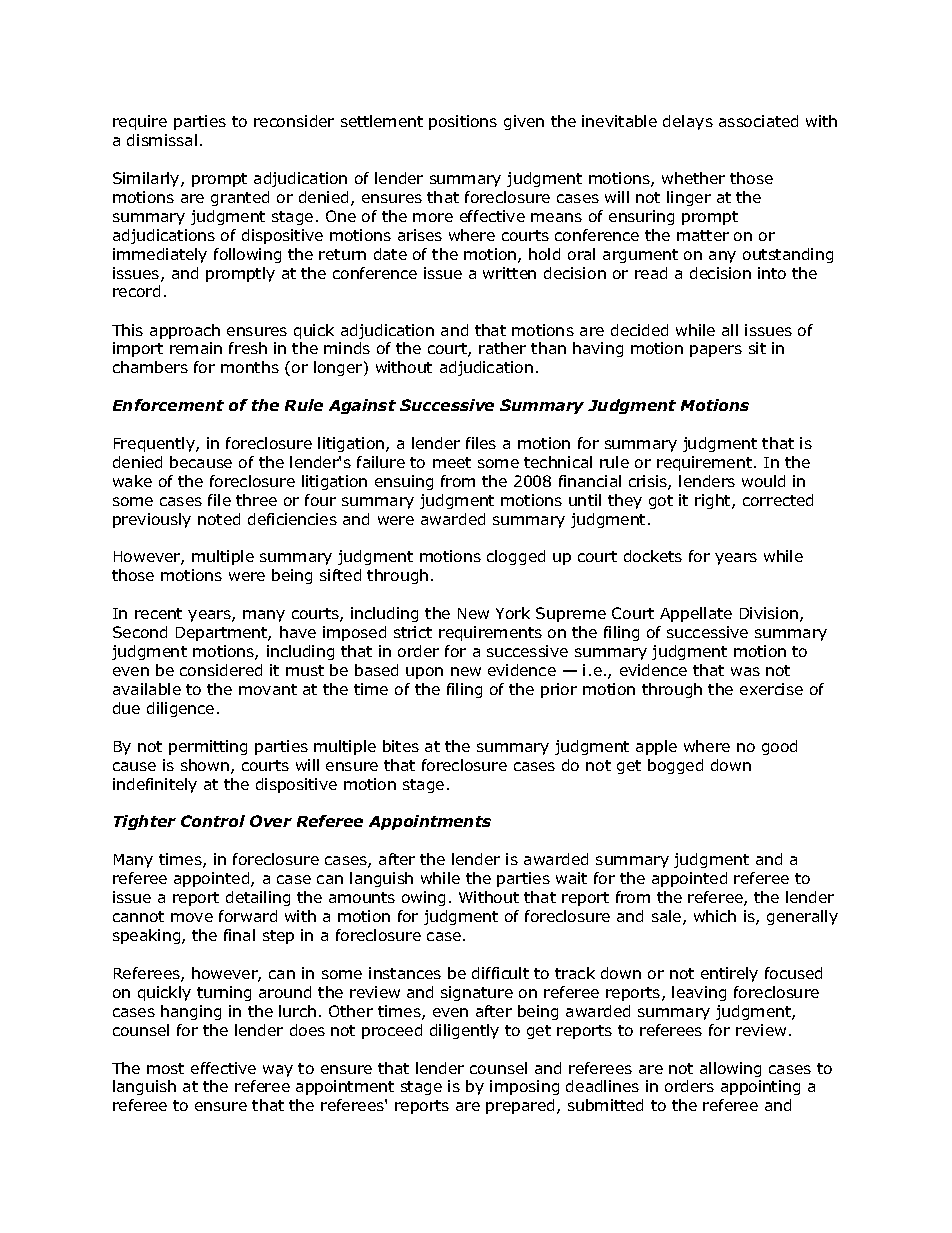 This image has height=1233, width=952. What do you see at coordinates (219, 519) in the image?
I see `noted` at bounding box center [219, 519].
